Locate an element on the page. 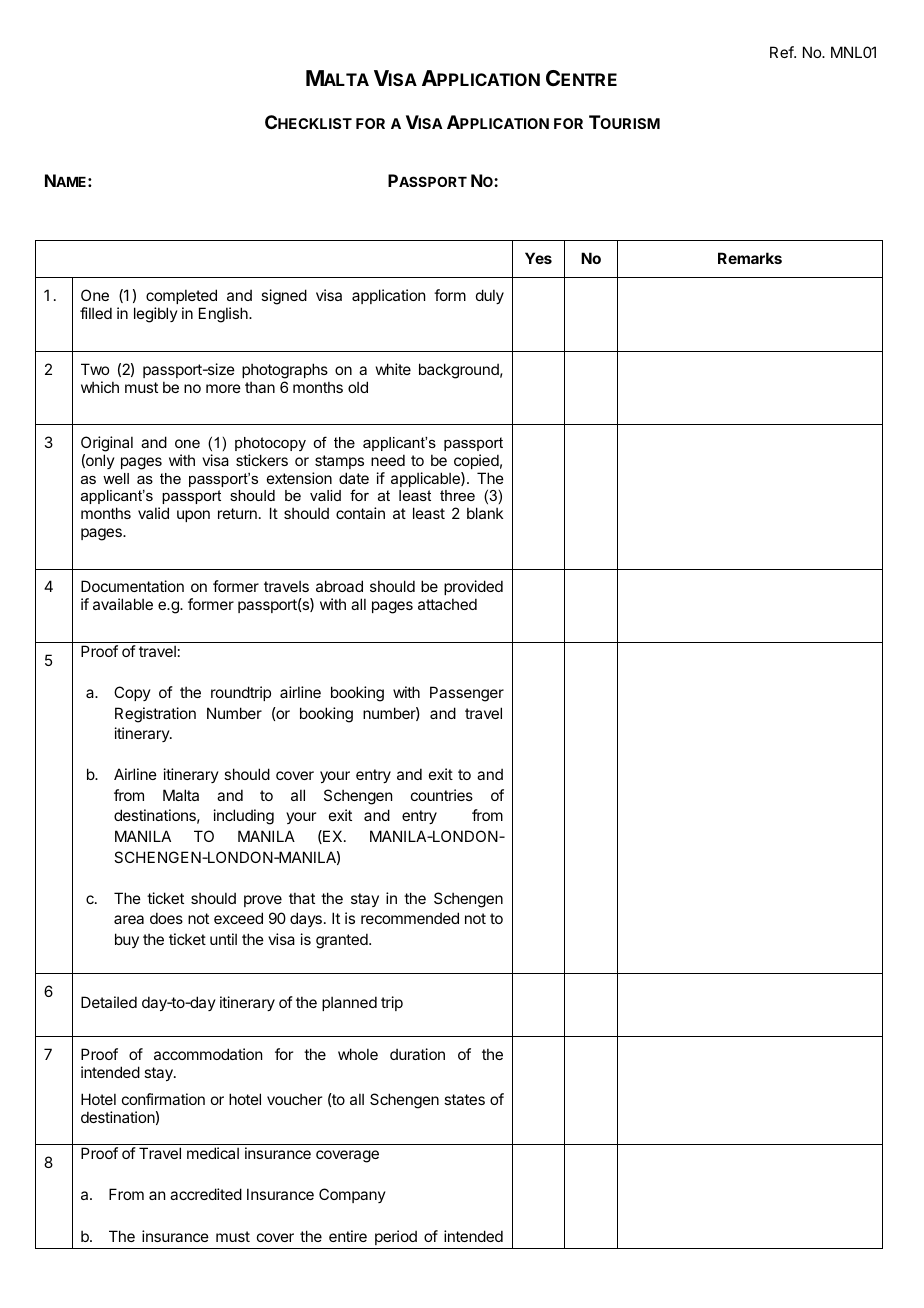 Image resolution: width=924 pixels, height=1308 pixels. accredited is located at coordinates (206, 1194).
